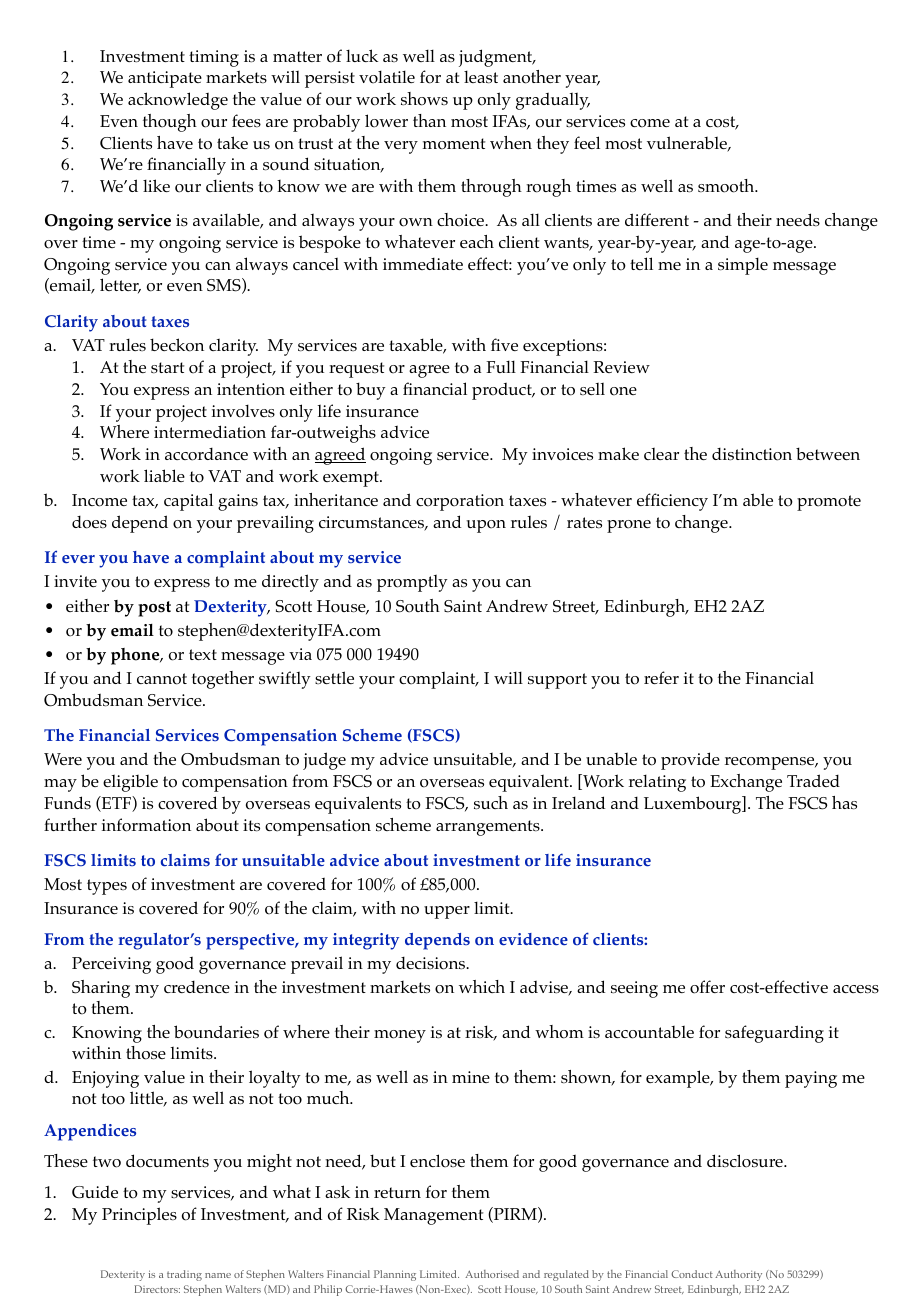  Describe the element at coordinates (727, 186) in the screenshot. I see `smooth` at that location.
